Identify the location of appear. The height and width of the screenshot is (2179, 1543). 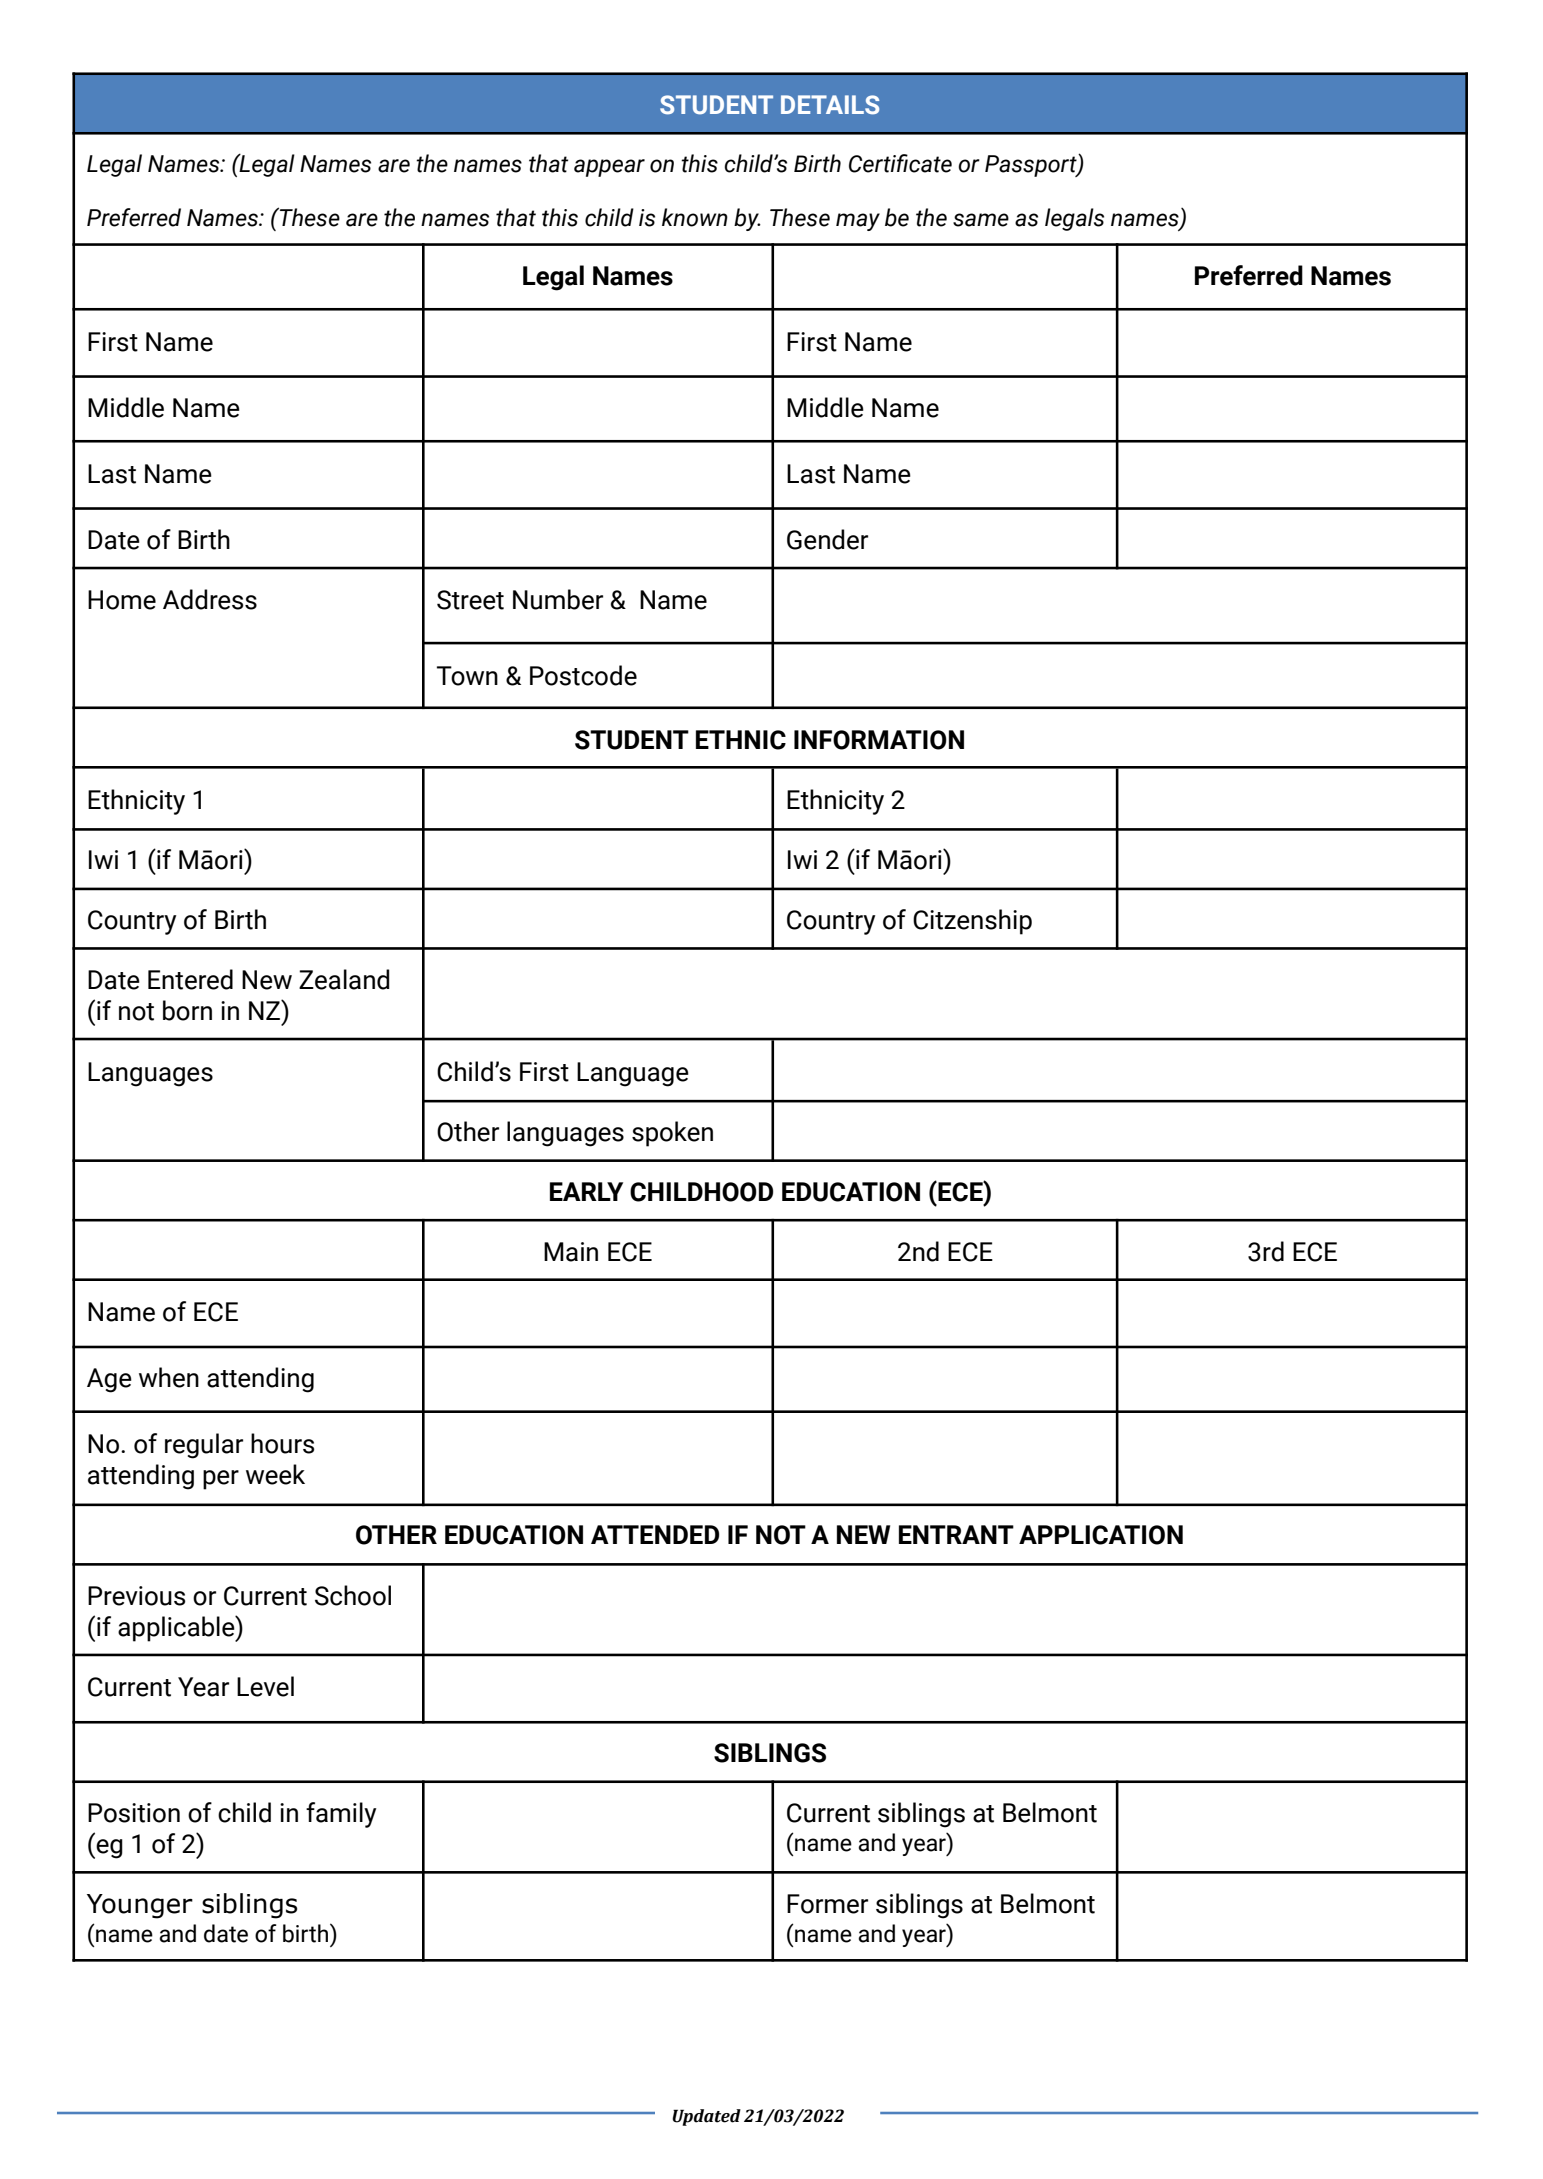
(609, 168).
